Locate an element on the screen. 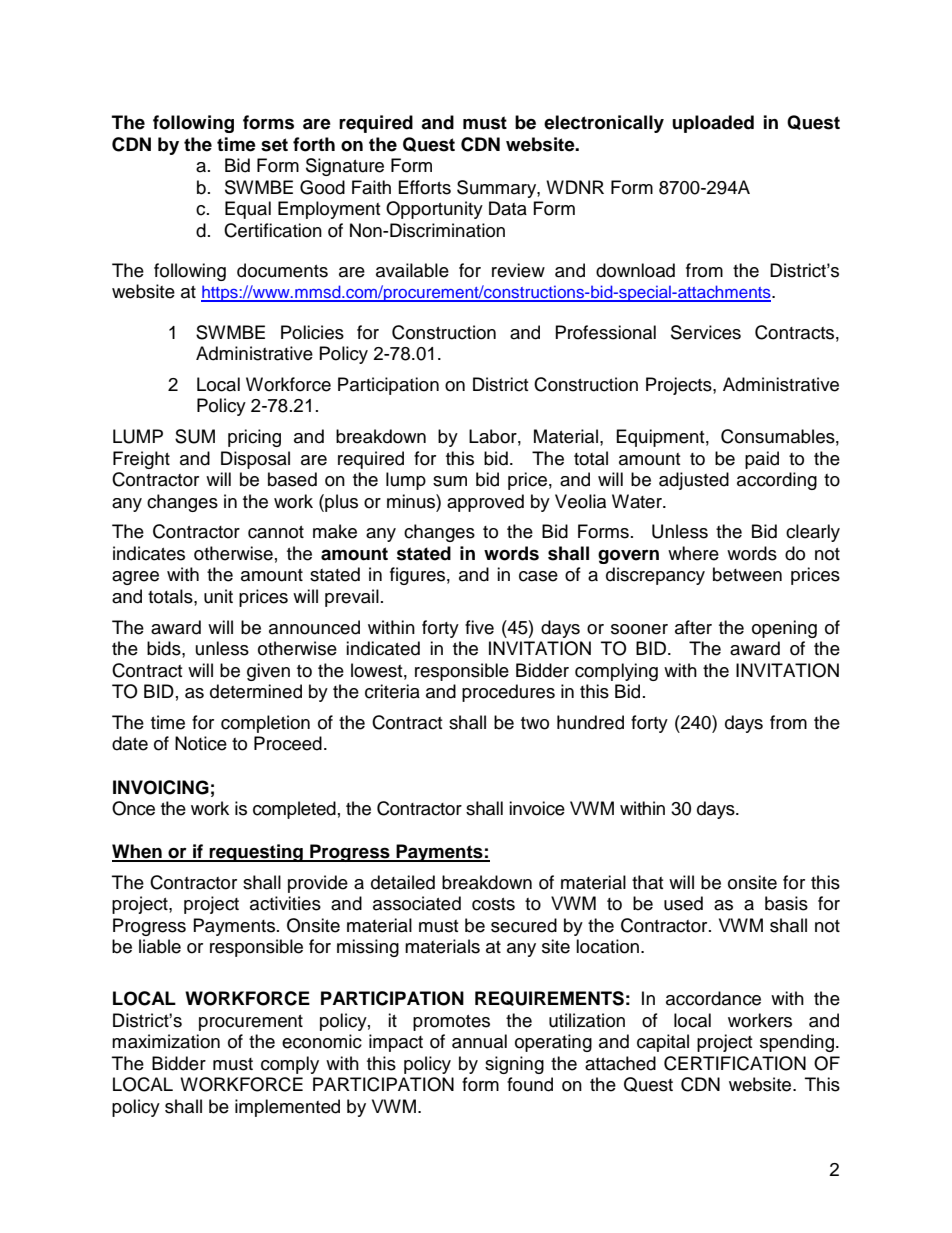  uploaded is located at coordinates (713, 124).
